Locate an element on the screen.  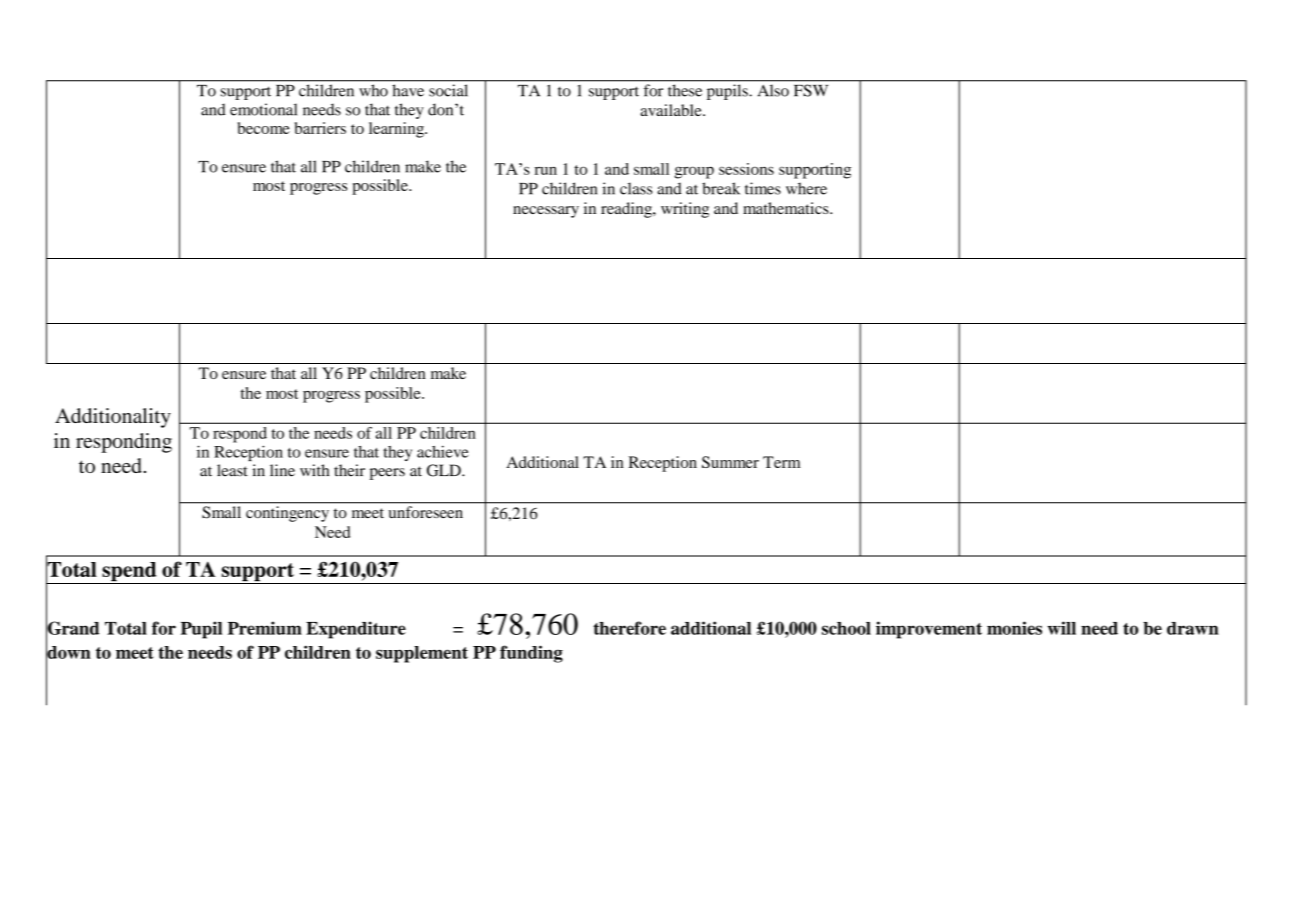
Premium is located at coordinates (265, 628).
